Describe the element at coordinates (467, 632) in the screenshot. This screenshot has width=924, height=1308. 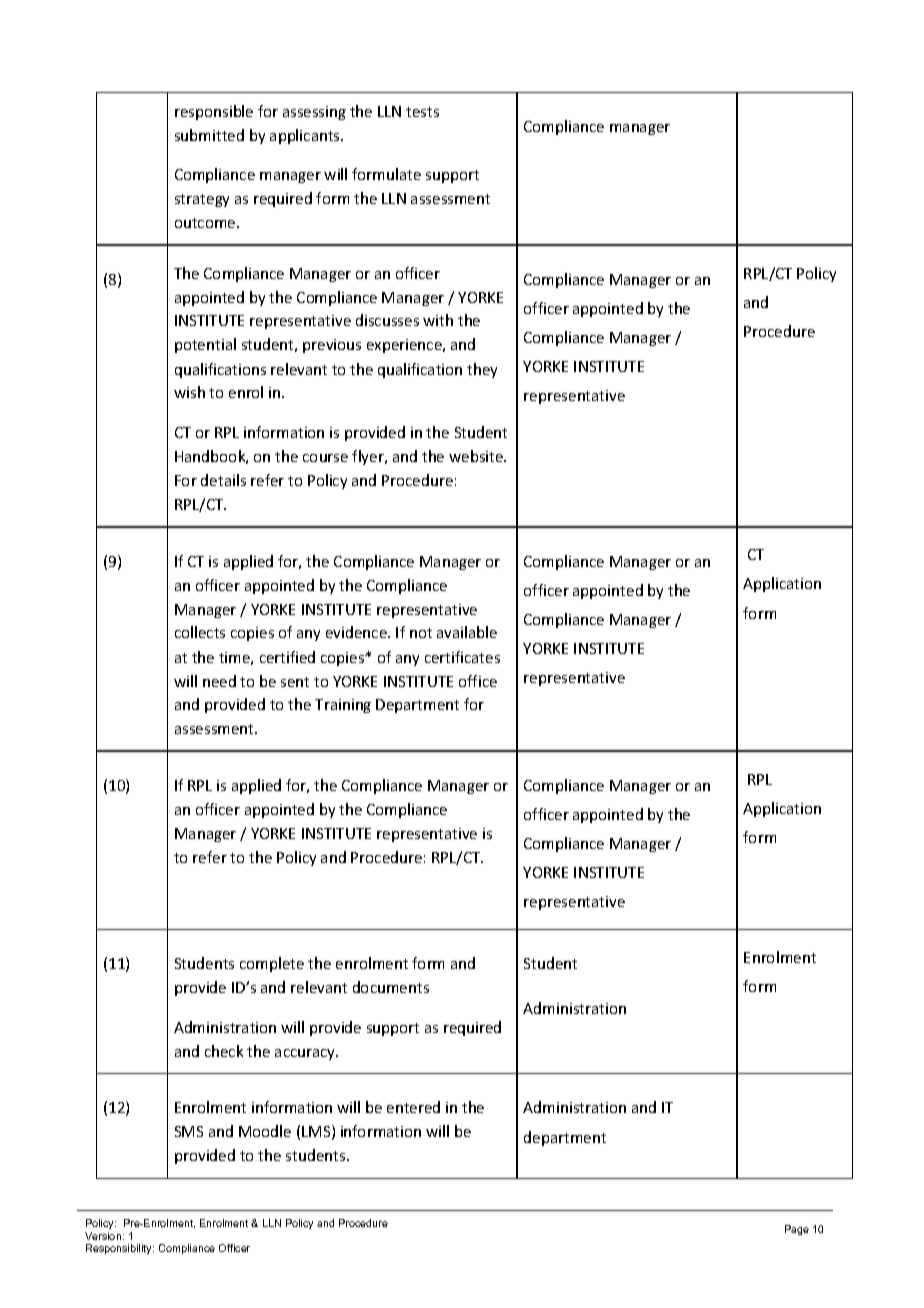
I see `available` at that location.
